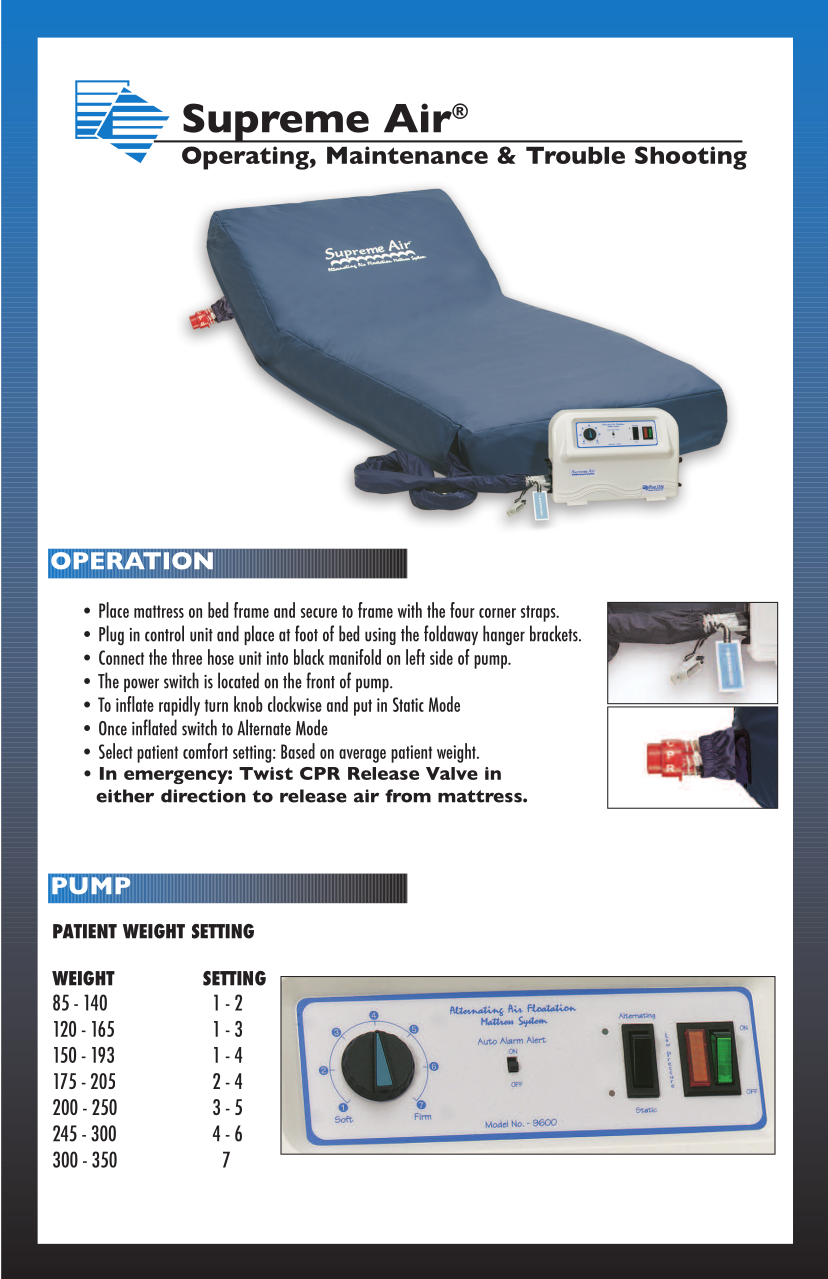 This document has width=828, height=1279. Describe the element at coordinates (408, 796) in the document. I see `from` at that location.
